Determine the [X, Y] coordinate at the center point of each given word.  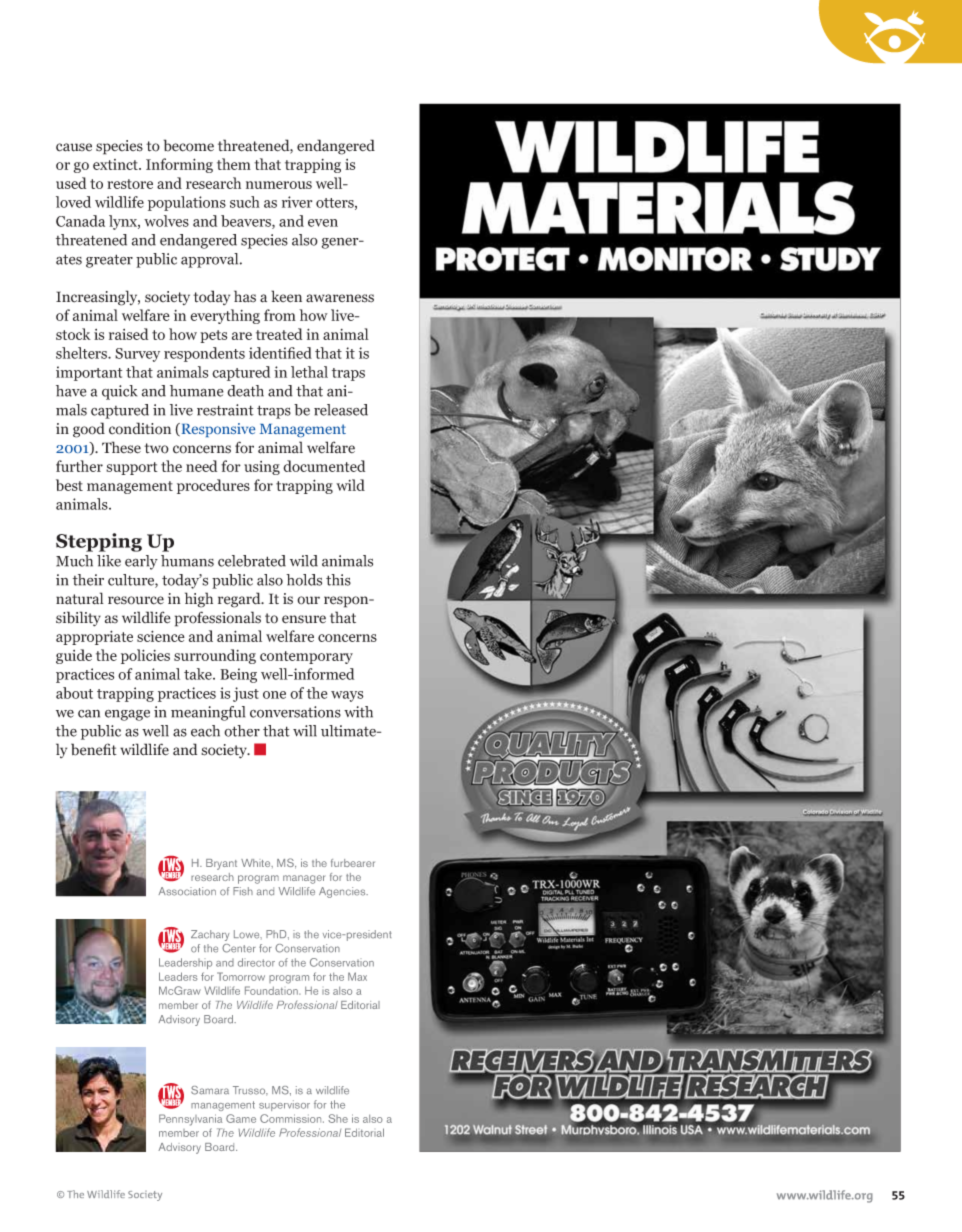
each [205, 731]
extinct [116, 164]
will [305, 731]
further [79, 466]
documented [324, 466]
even [323, 223]
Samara [210, 1090]
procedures [213, 486]
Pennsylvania [190, 1120]
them [234, 164]
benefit [94, 749]
